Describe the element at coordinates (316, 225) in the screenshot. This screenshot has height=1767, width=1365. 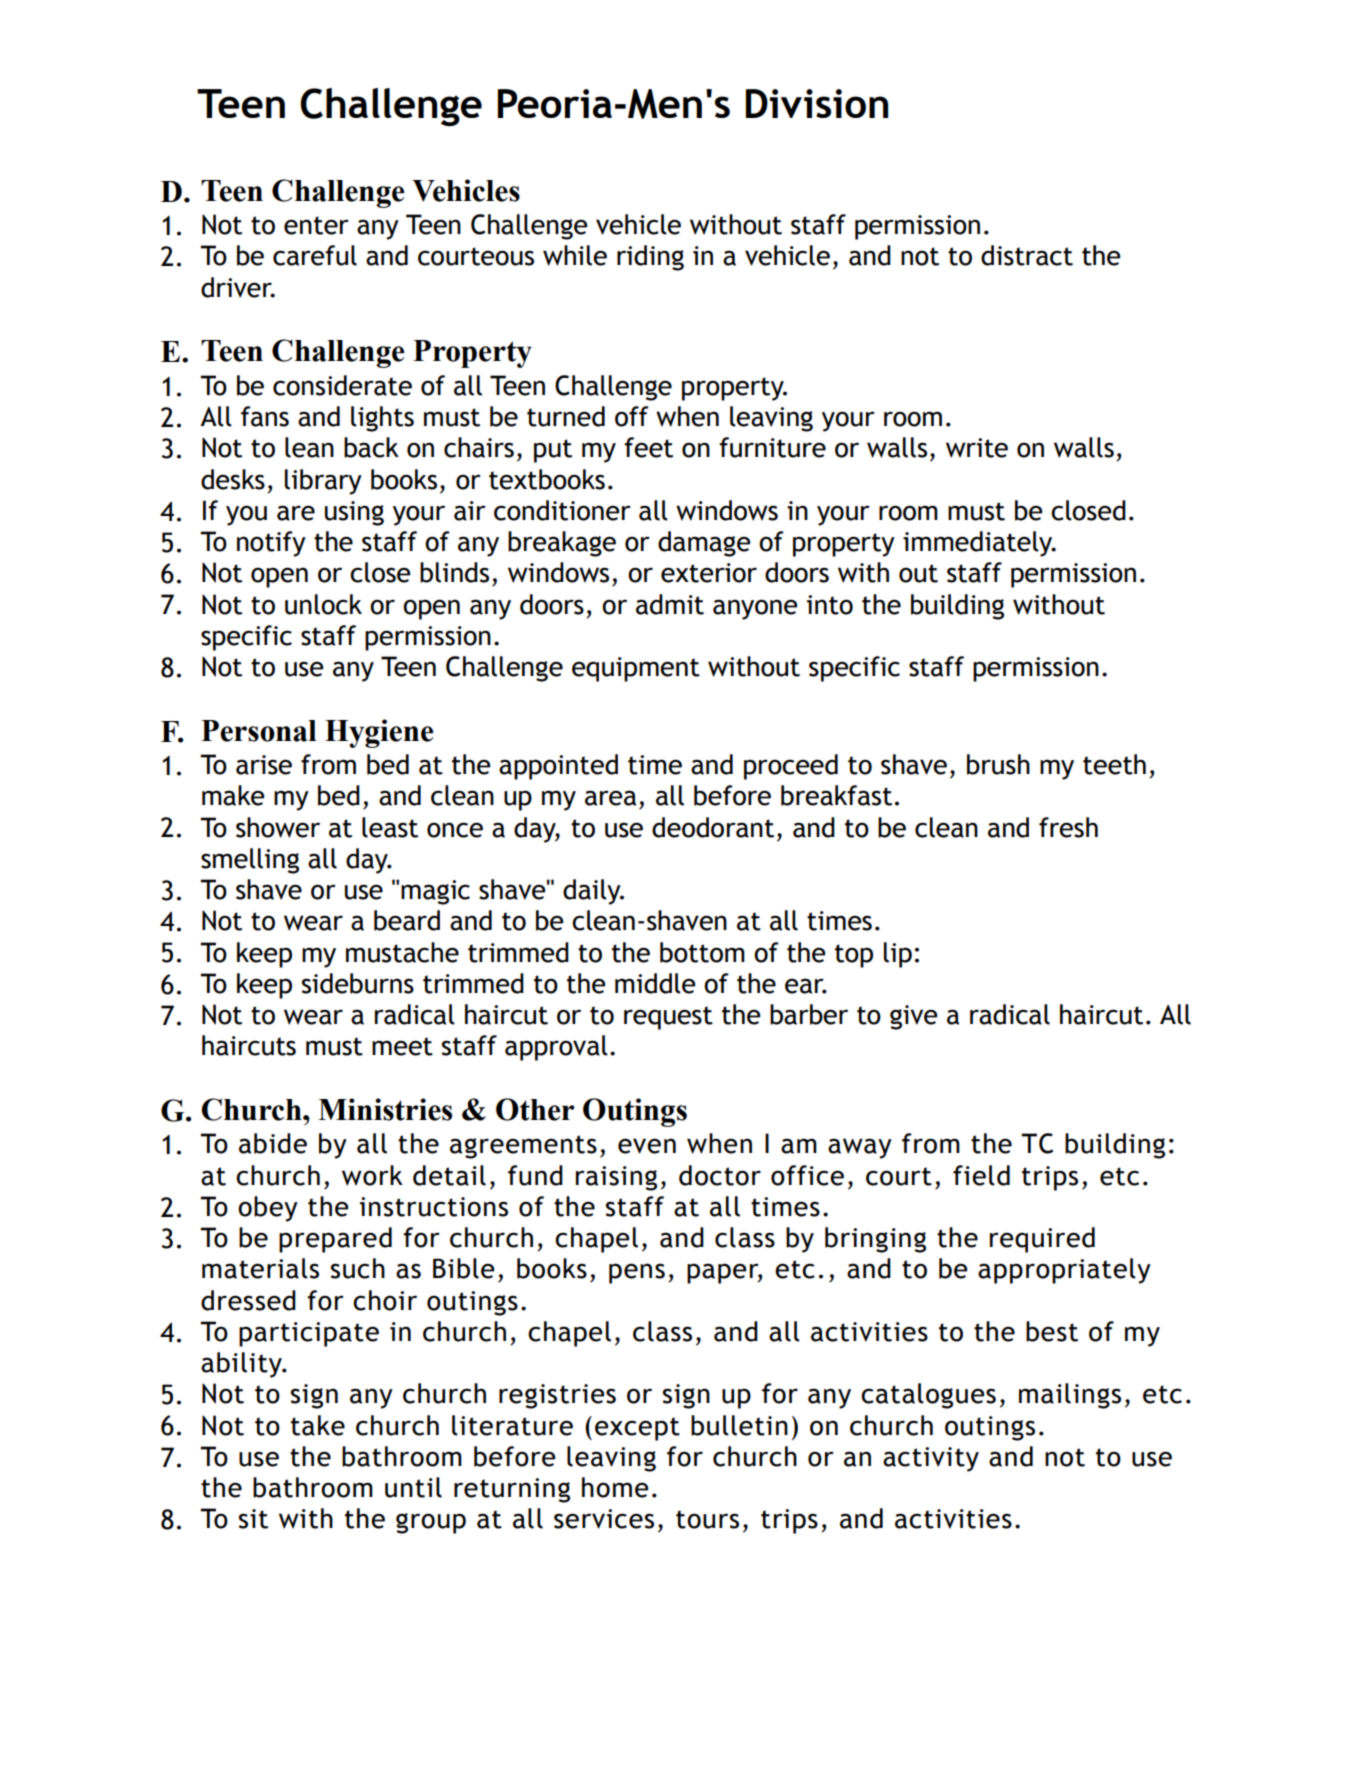
I see `enter` at that location.
